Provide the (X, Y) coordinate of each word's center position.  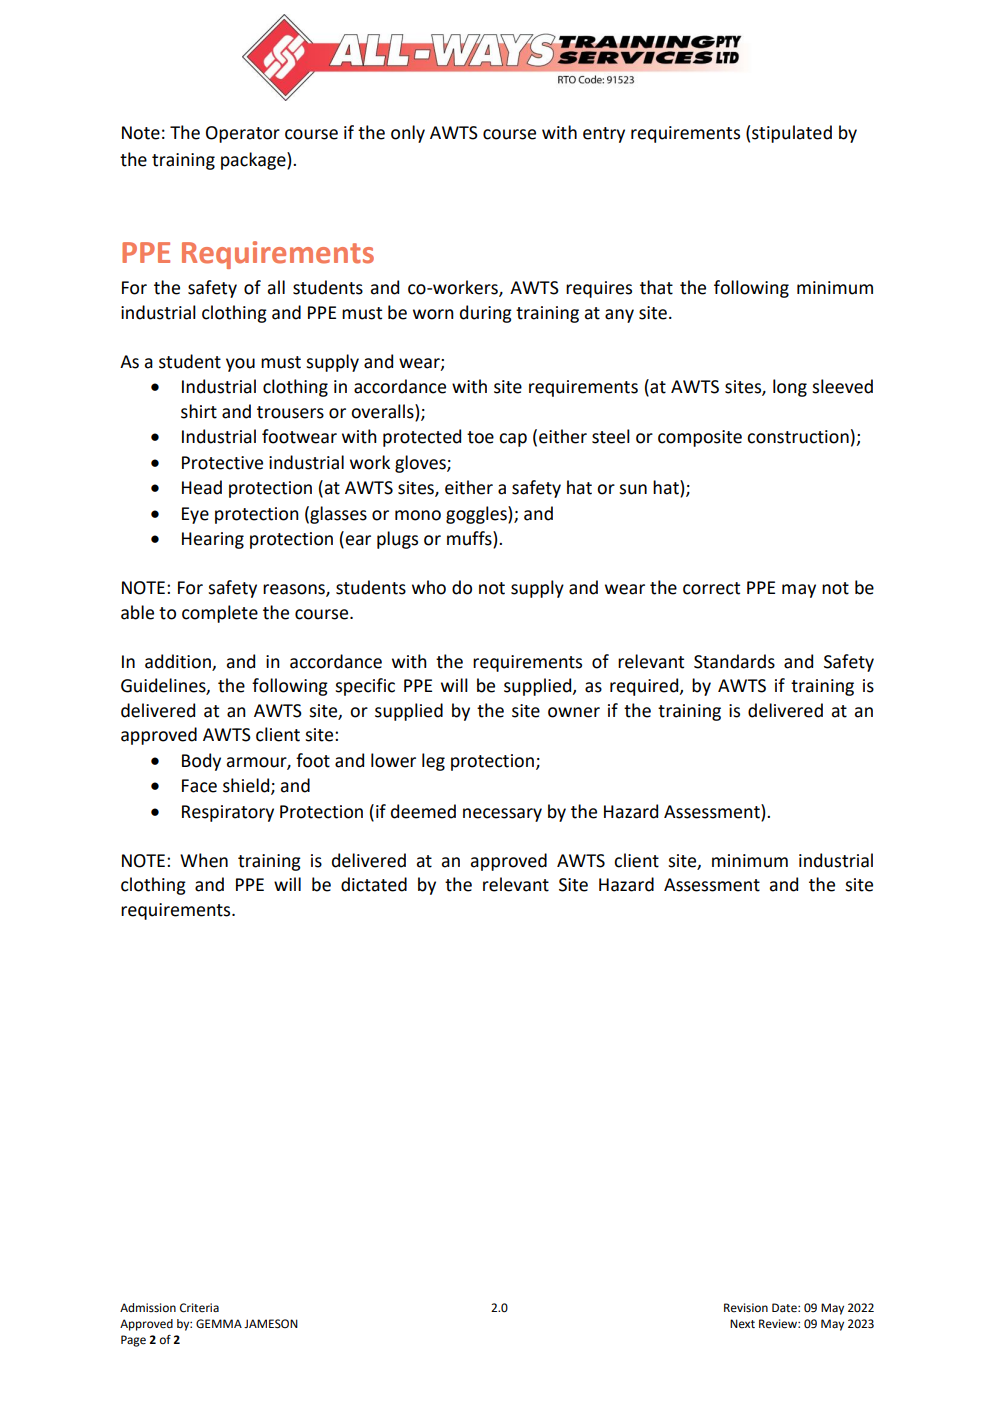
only (408, 134)
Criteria (199, 1308)
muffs (470, 539)
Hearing (213, 540)
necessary (502, 815)
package (254, 161)
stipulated (792, 134)
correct (711, 588)
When (204, 860)
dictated (374, 884)
